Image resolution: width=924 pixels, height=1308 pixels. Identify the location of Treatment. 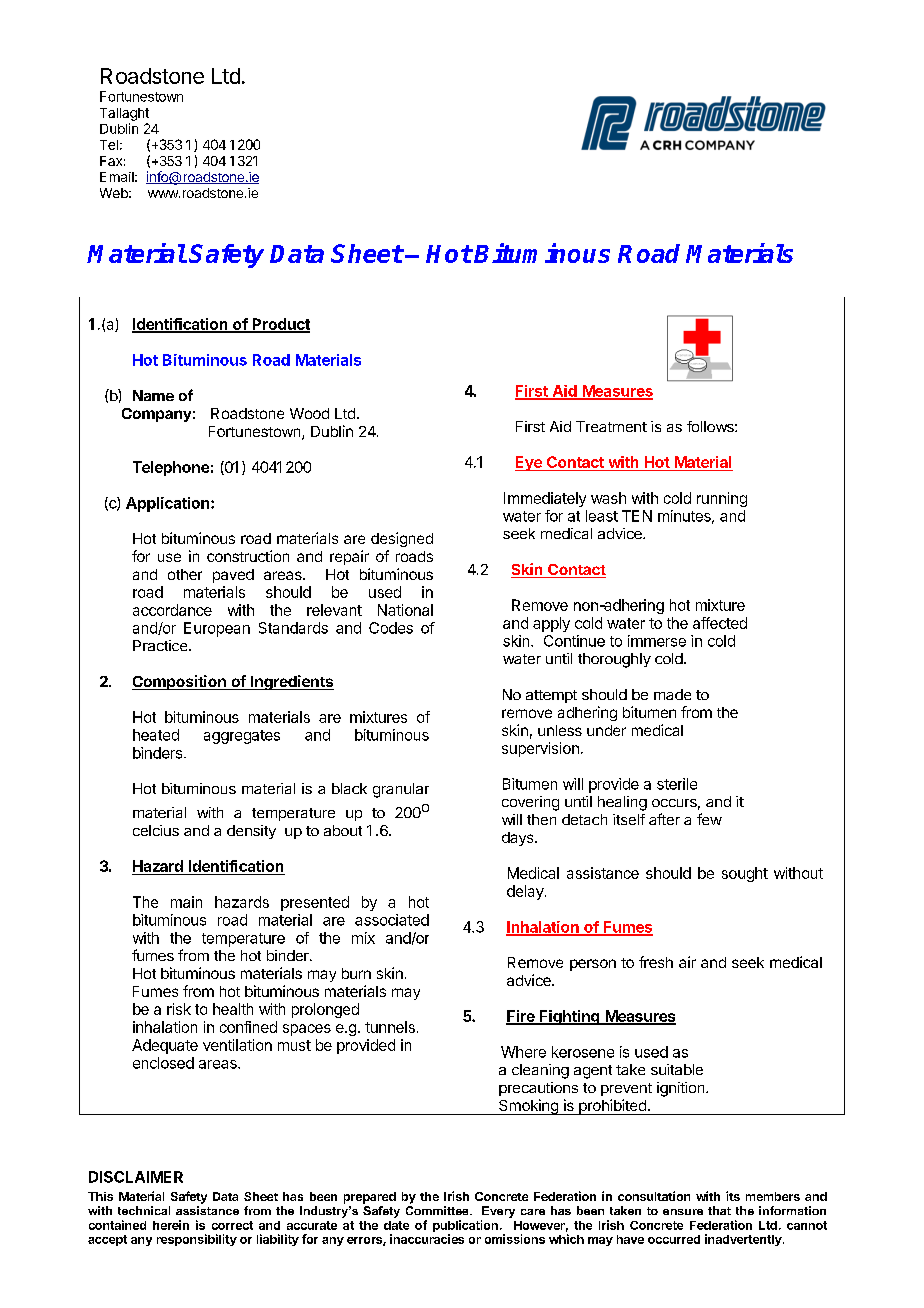
(611, 426).
